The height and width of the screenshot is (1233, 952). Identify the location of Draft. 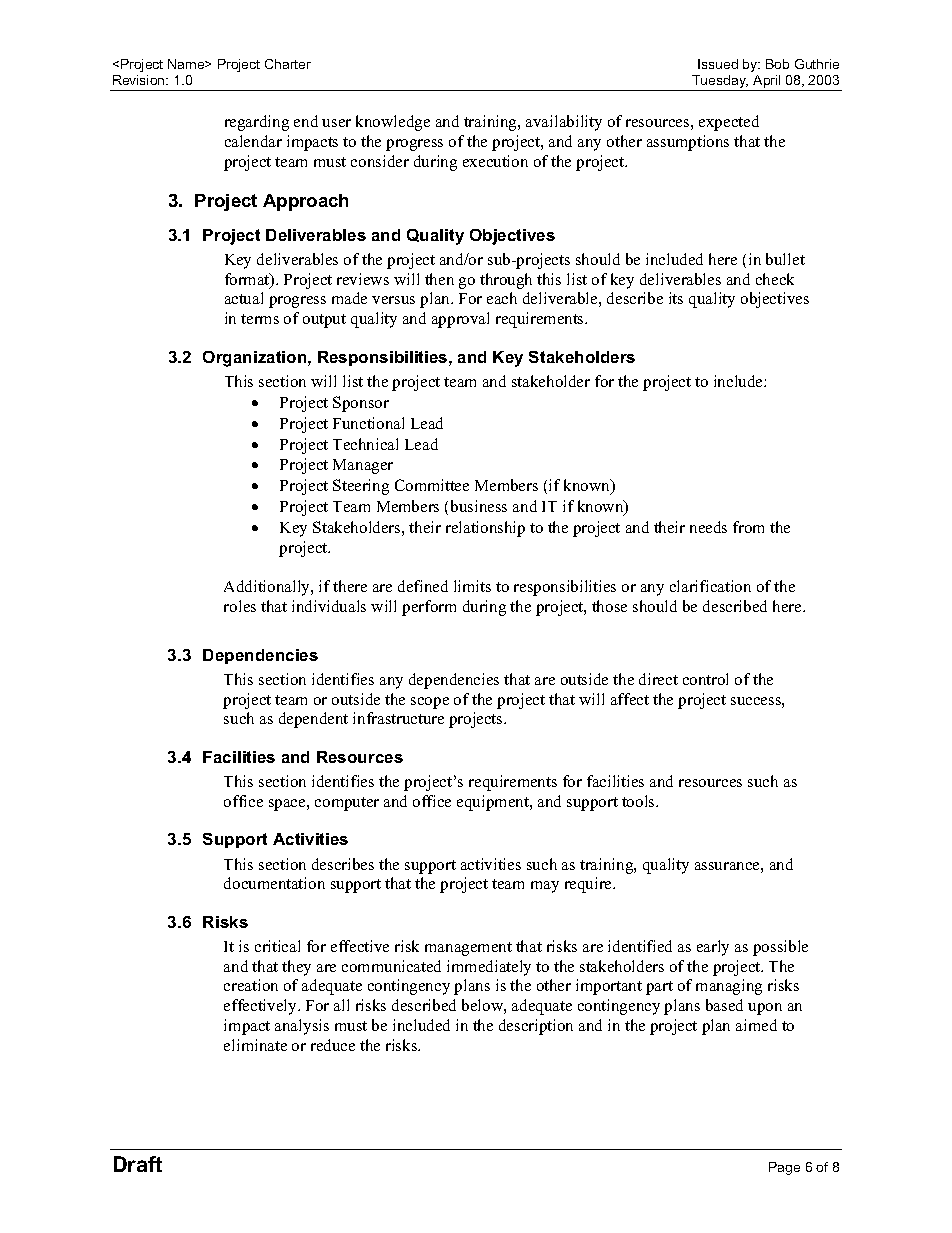
(138, 1164).
